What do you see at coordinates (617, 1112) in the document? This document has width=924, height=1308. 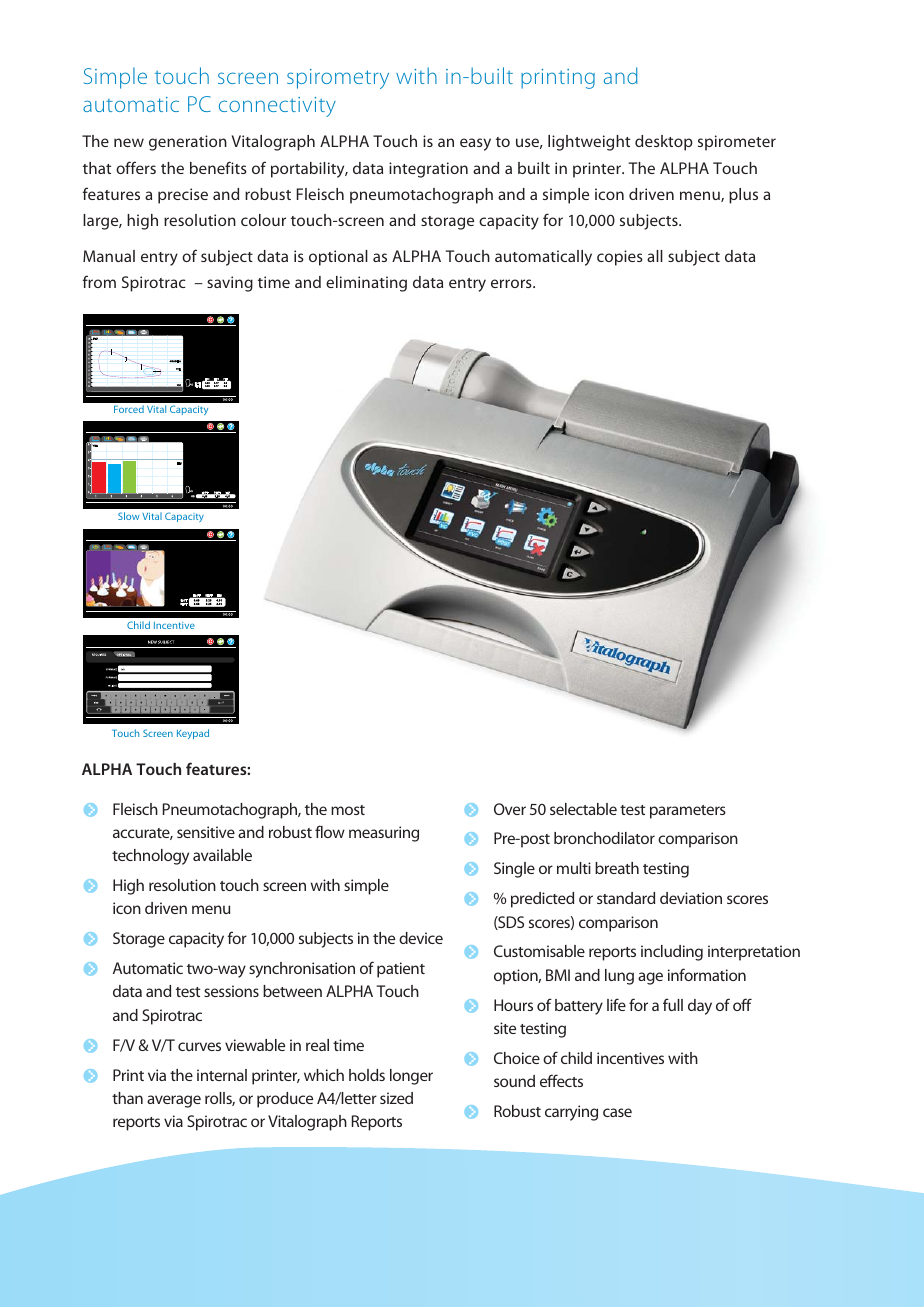 I see `case` at bounding box center [617, 1112].
